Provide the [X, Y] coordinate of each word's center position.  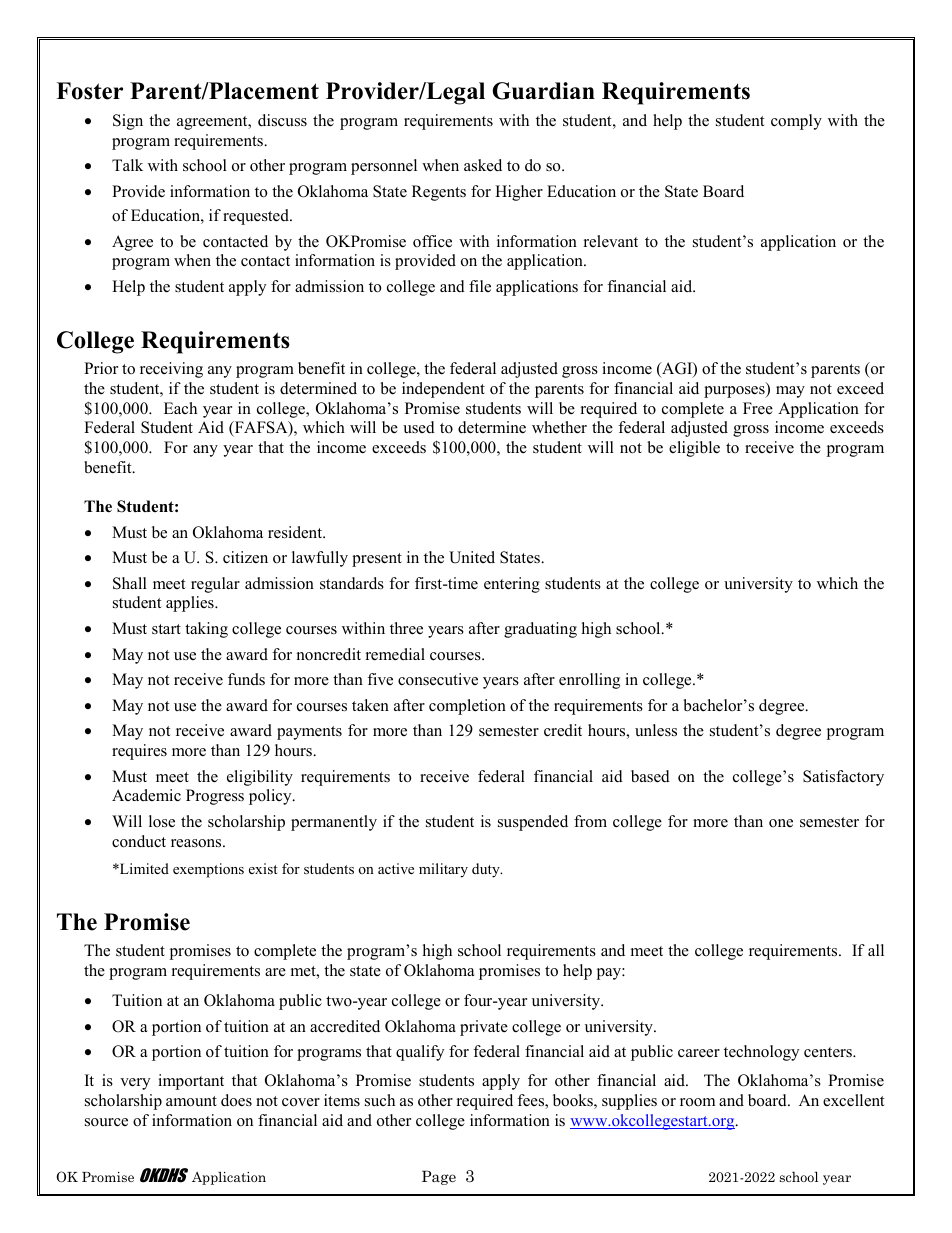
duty [487, 870]
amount [191, 1101]
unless [656, 730]
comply [796, 122]
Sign [128, 122]
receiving [171, 370]
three [406, 628]
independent [443, 390]
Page [439, 1177]
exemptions [208, 870]
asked [483, 165]
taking [206, 630]
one [781, 823]
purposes [735, 392]
